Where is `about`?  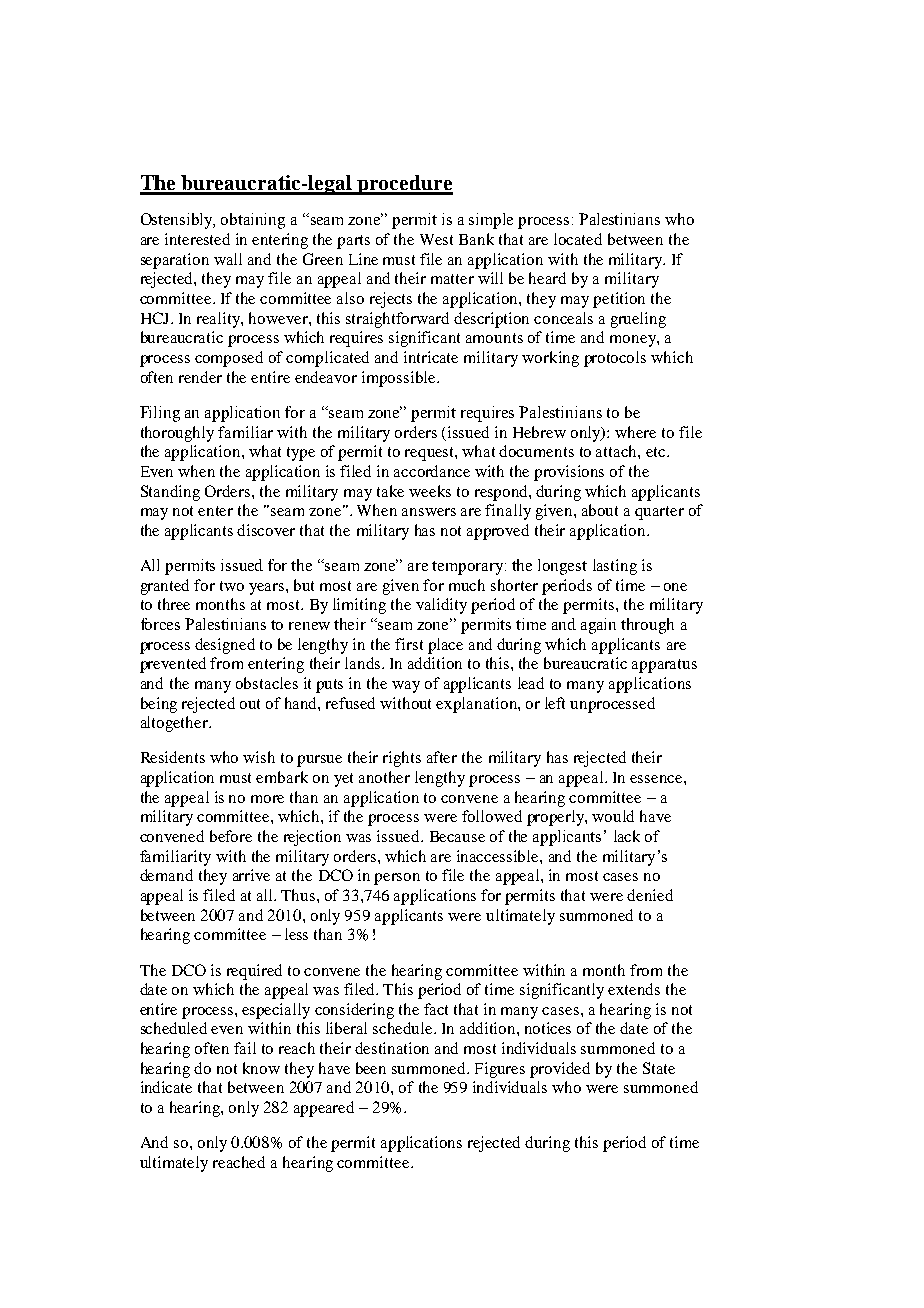
about is located at coordinates (600, 510).
